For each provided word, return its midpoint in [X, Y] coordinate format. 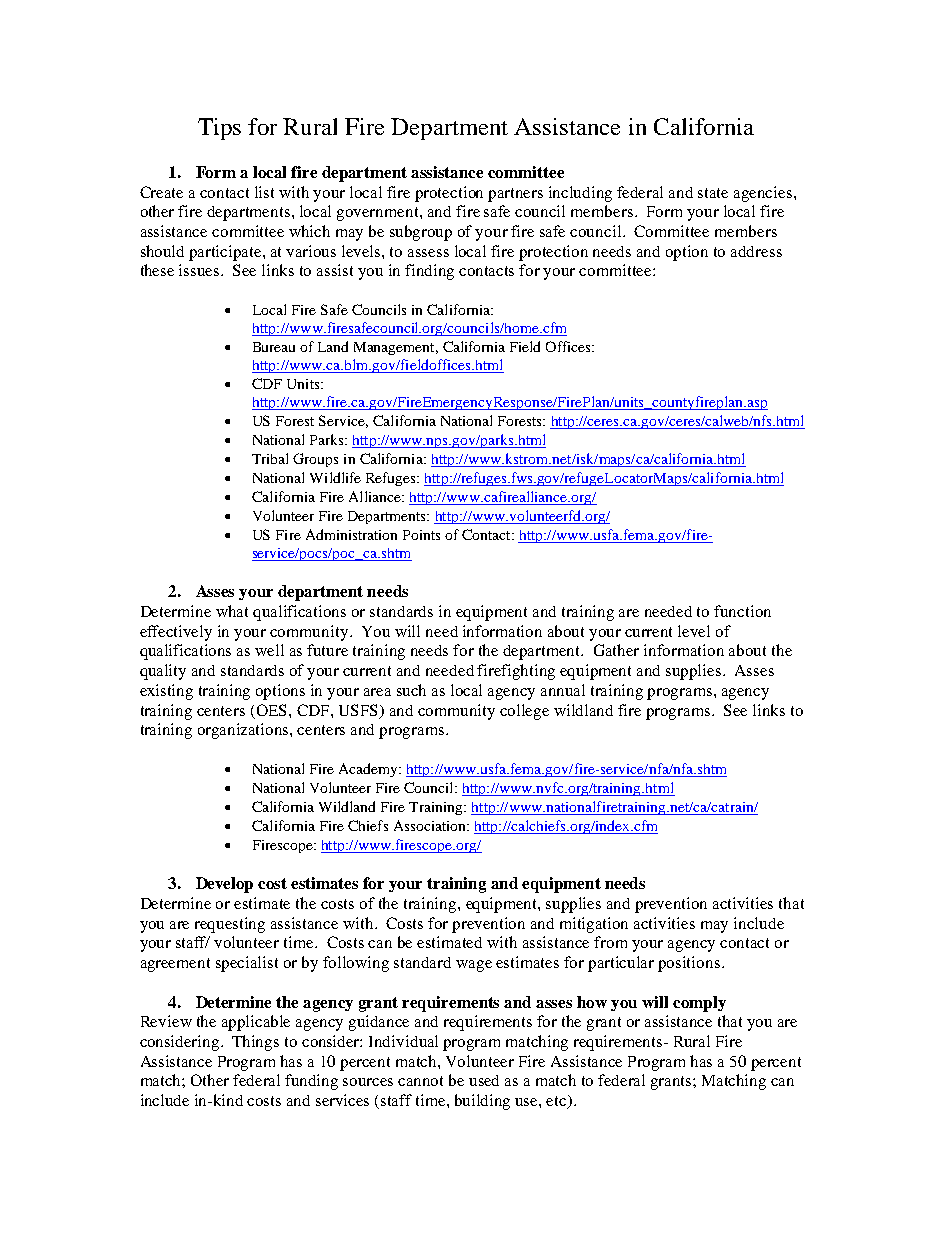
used [484, 1080]
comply [699, 1004]
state [713, 193]
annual [563, 690]
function [742, 611]
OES [273, 710]
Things [255, 1043]
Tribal [270, 458]
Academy [369, 770]
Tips [219, 129]
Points [421, 535]
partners [515, 195]
